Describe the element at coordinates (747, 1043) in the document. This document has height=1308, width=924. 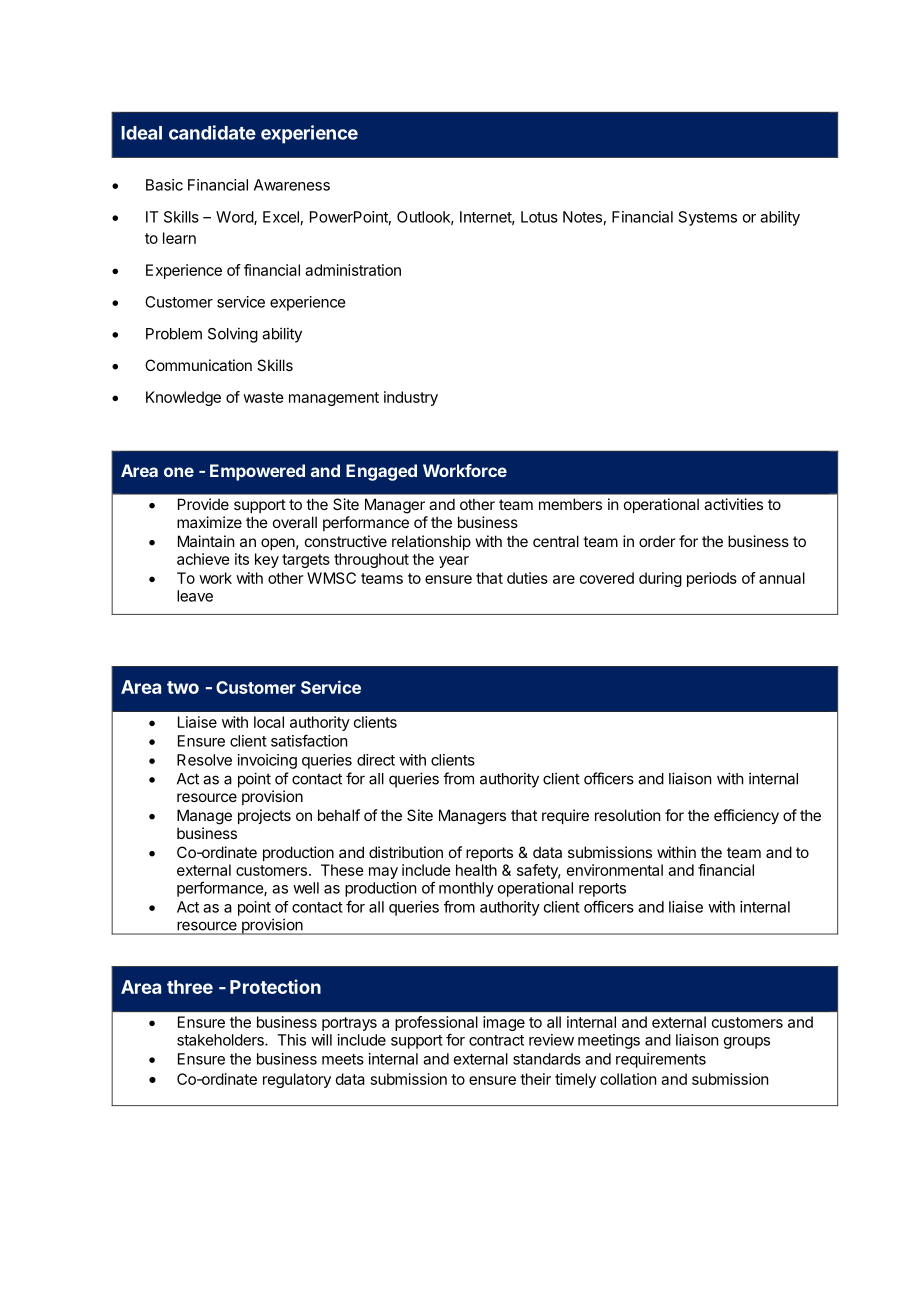
I see `groups` at that location.
